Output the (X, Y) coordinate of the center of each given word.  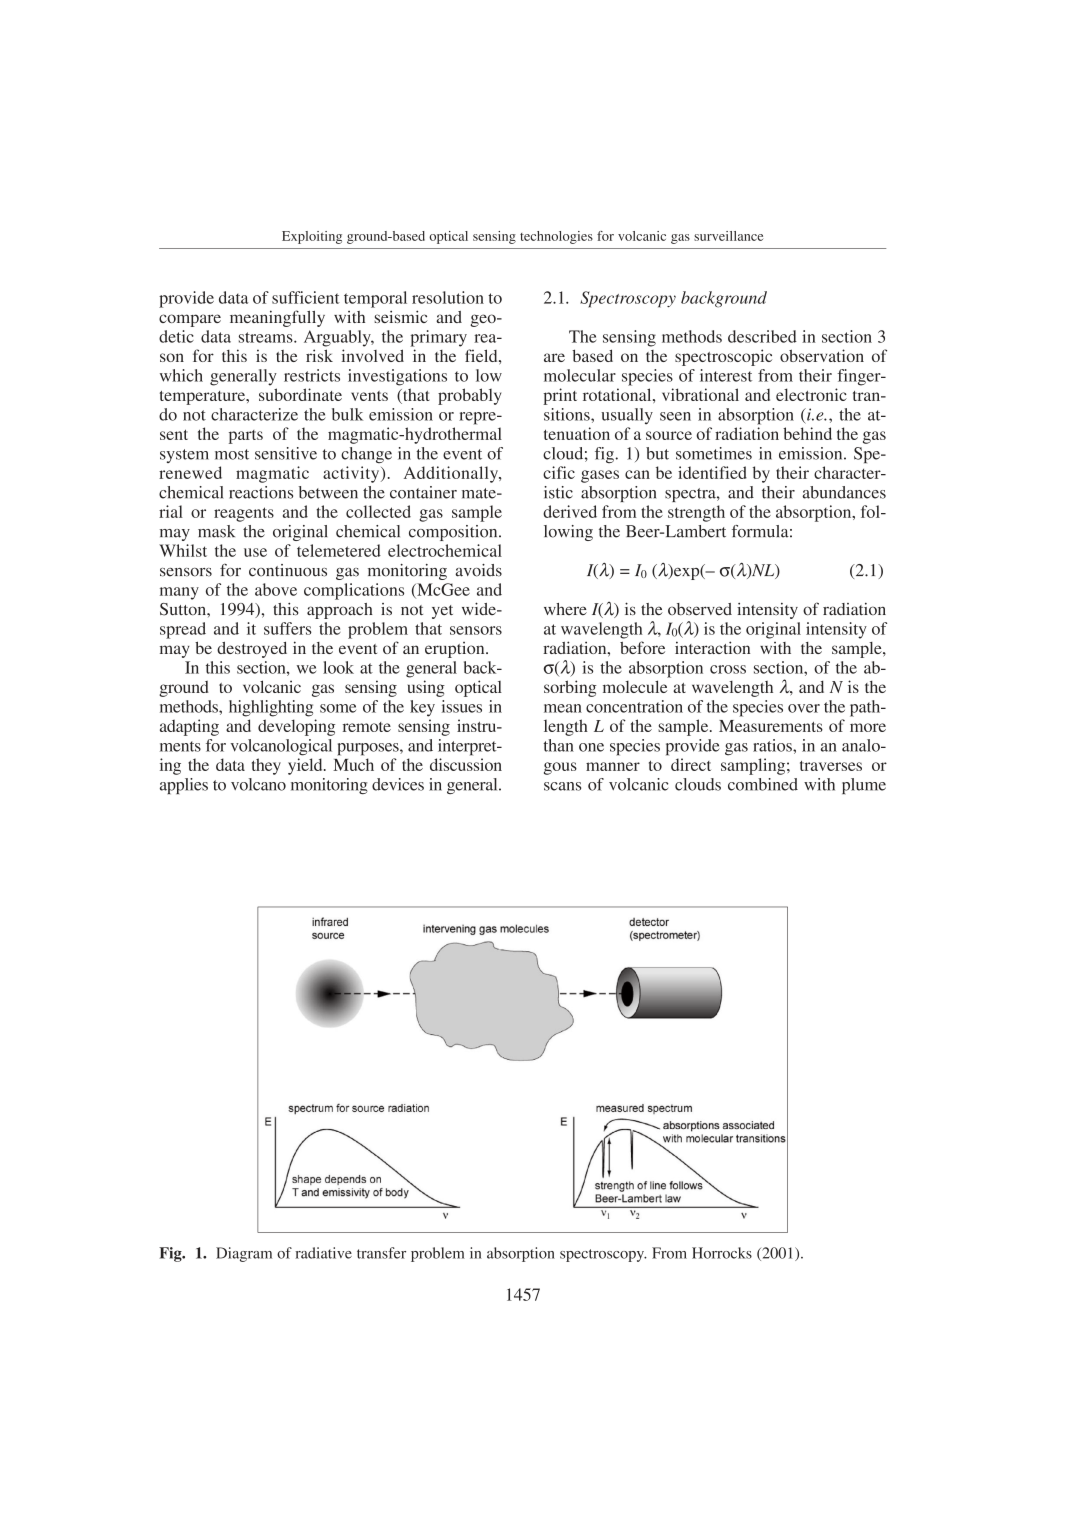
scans (562, 786)
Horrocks (722, 1253)
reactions (261, 492)
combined (763, 784)
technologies (556, 237)
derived (570, 511)
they (266, 766)
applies (184, 786)
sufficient (306, 297)
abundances (844, 492)
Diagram (244, 1254)
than (558, 745)
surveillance (728, 236)
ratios (773, 745)
